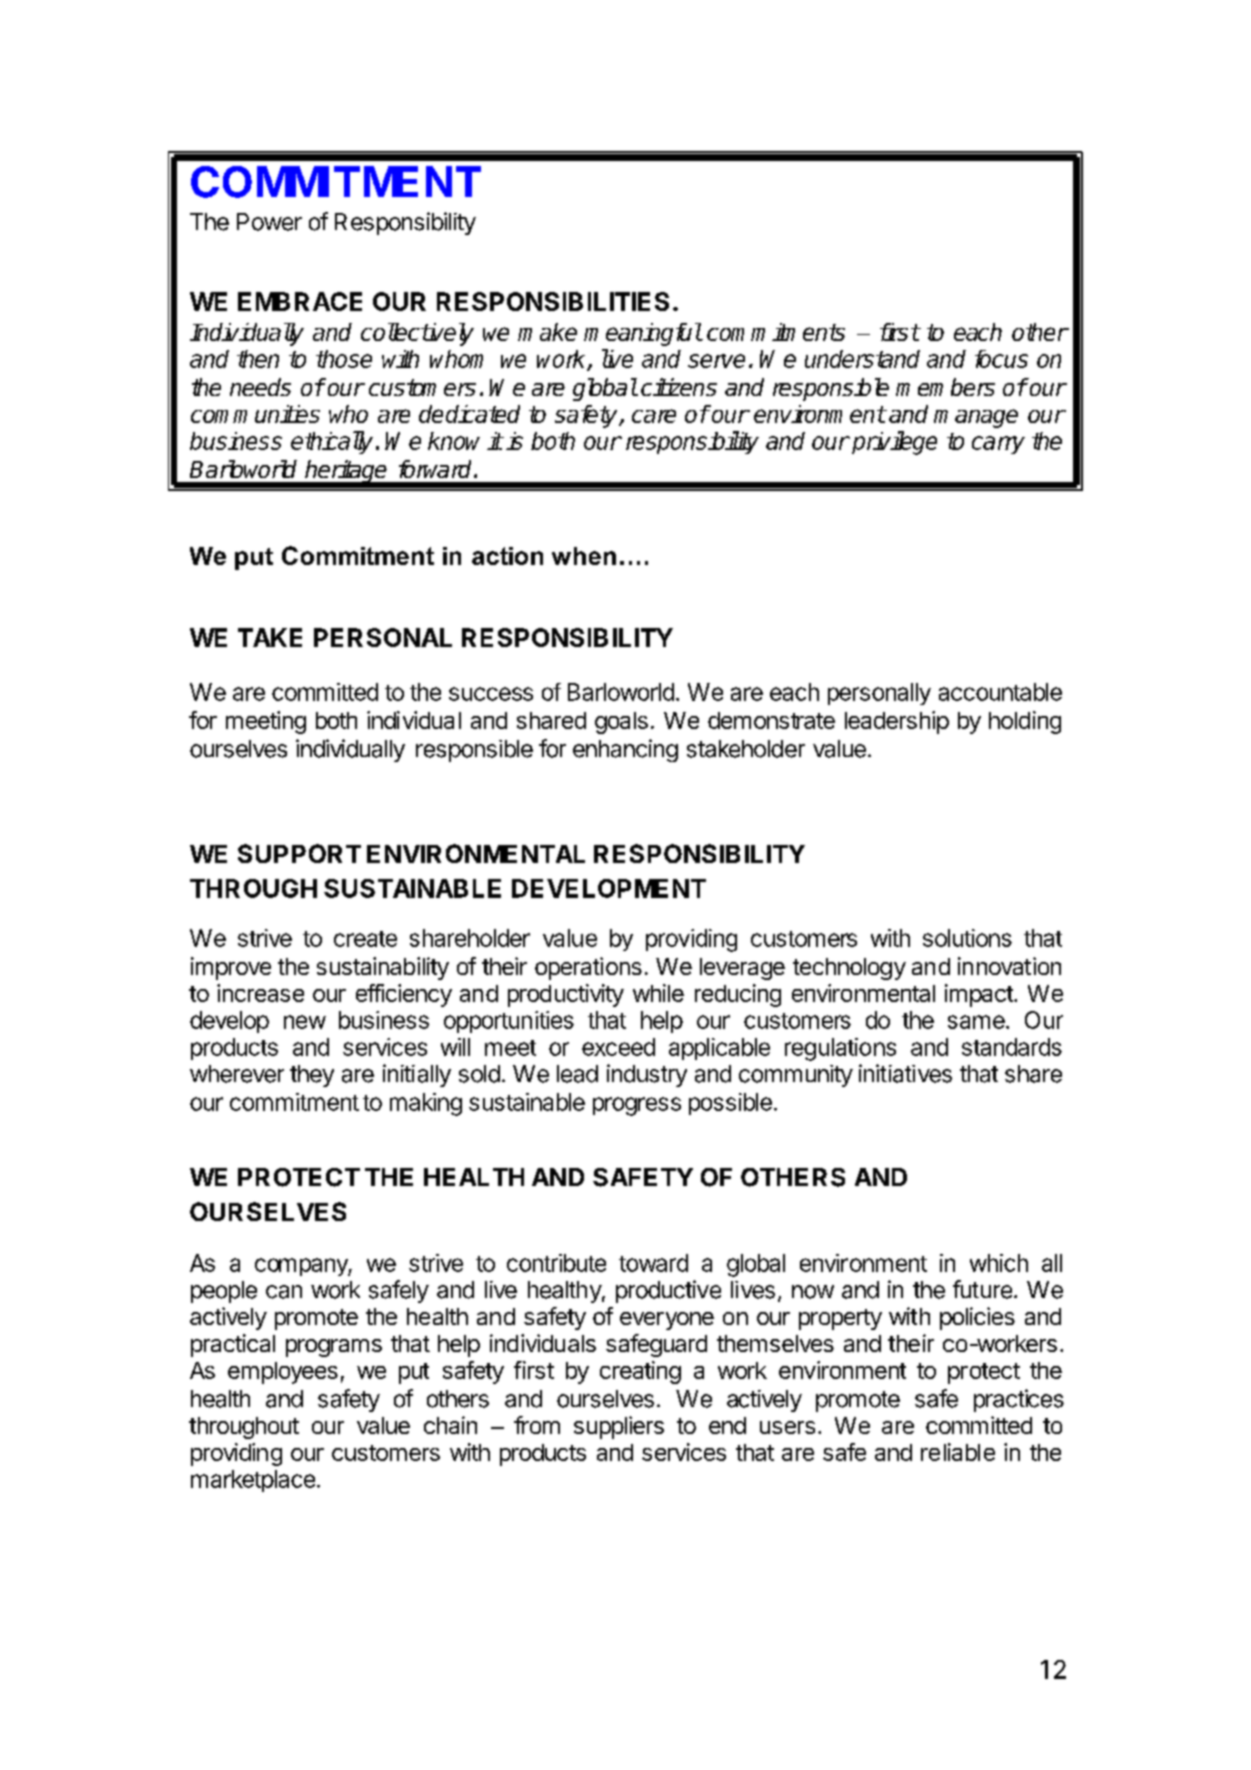  Describe the element at coordinates (967, 938) in the screenshot. I see `solutions` at that location.
